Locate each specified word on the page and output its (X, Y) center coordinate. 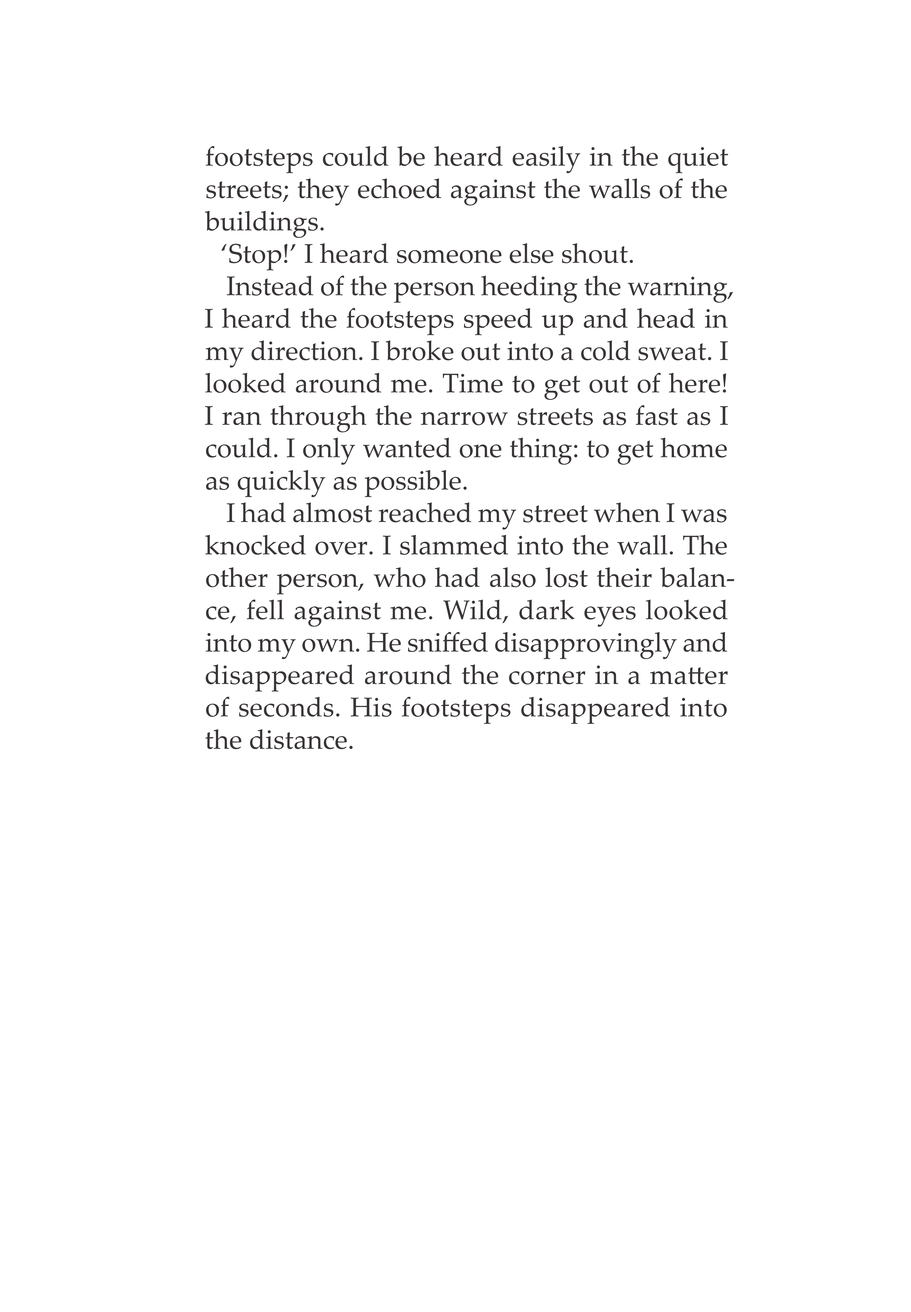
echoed (399, 188)
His (371, 707)
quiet (698, 160)
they (323, 192)
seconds (286, 707)
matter (689, 676)
